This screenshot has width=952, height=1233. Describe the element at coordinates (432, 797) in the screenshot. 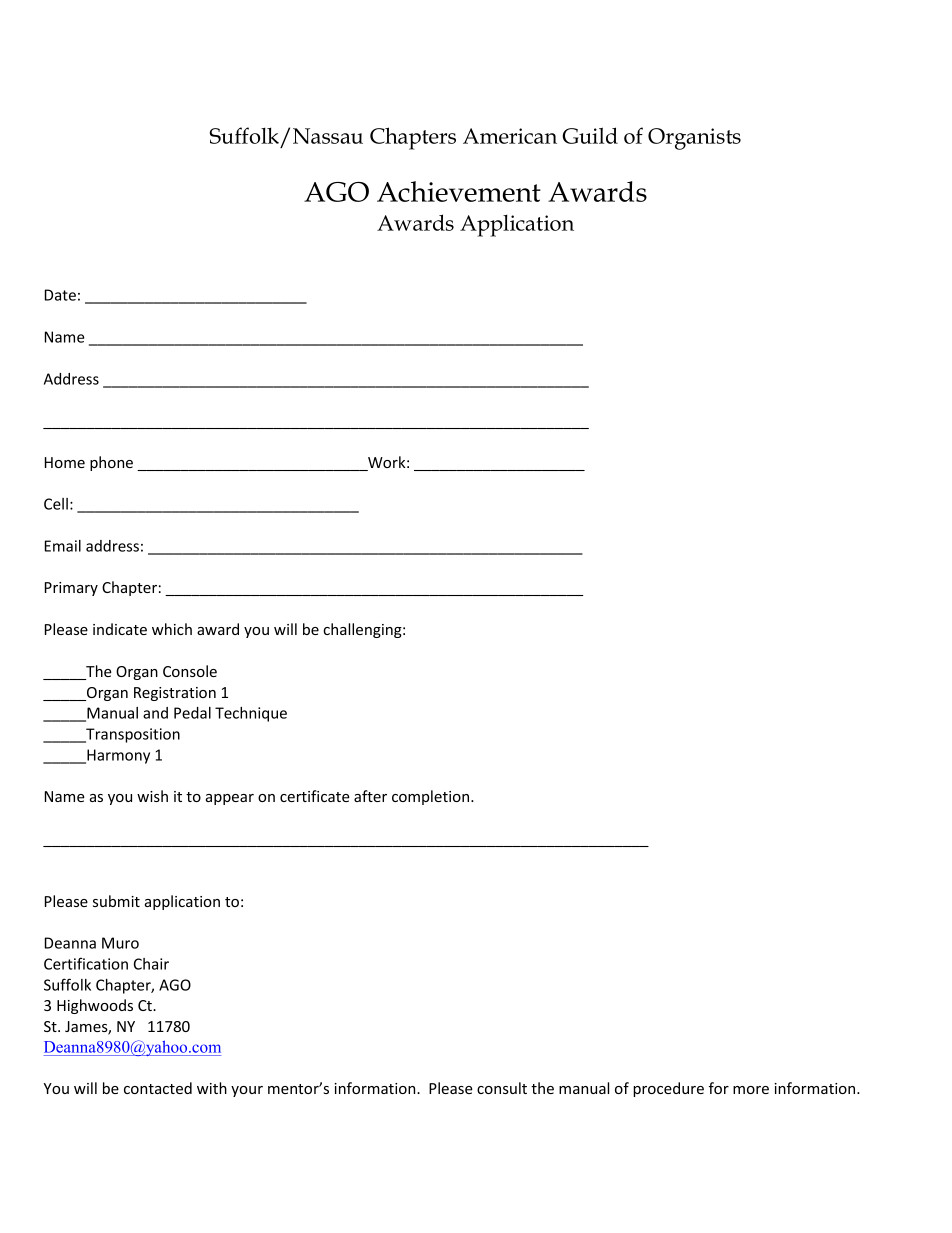

I see `completion` at that location.
